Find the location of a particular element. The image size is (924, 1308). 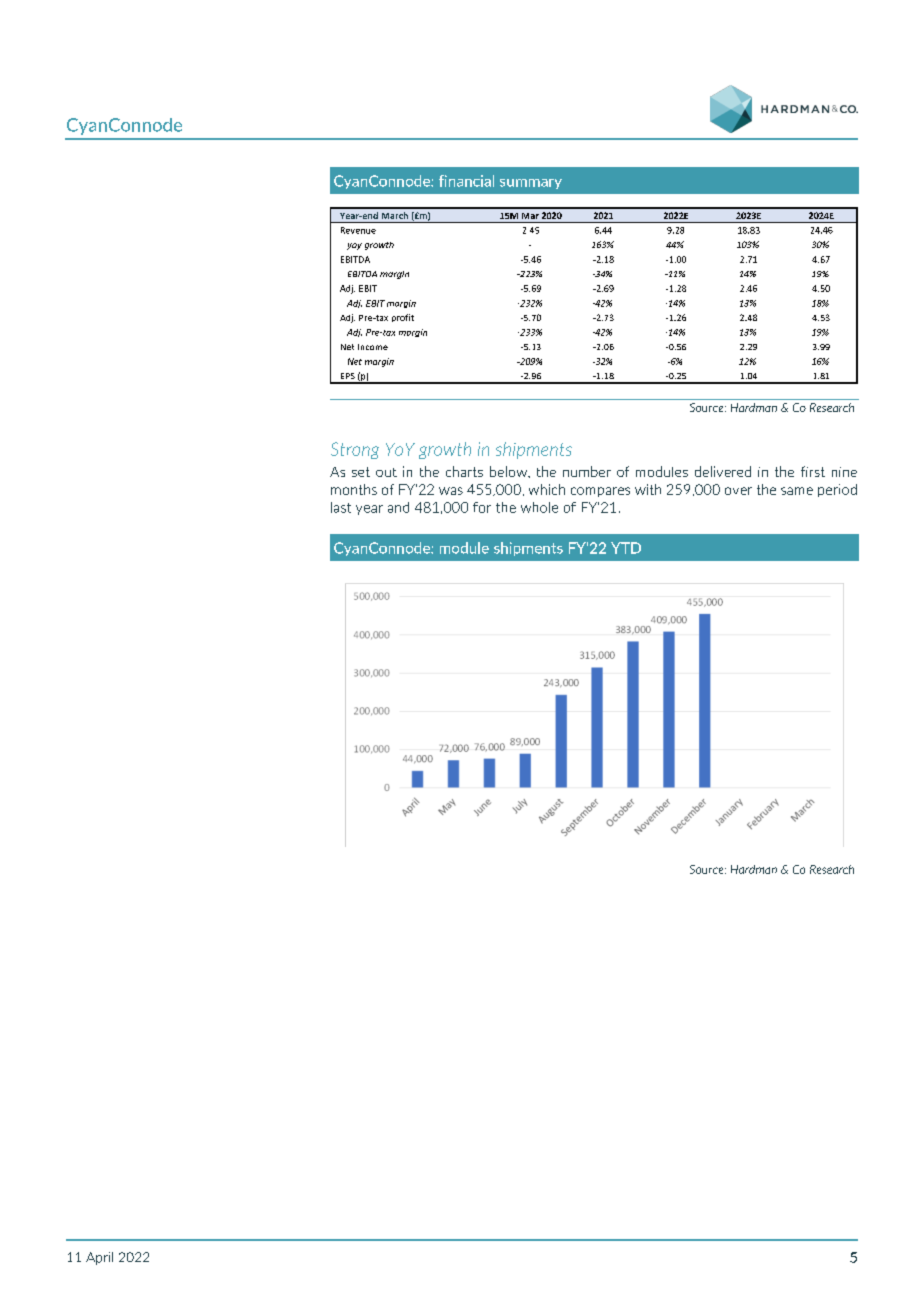

Revenue is located at coordinates (358, 230).
